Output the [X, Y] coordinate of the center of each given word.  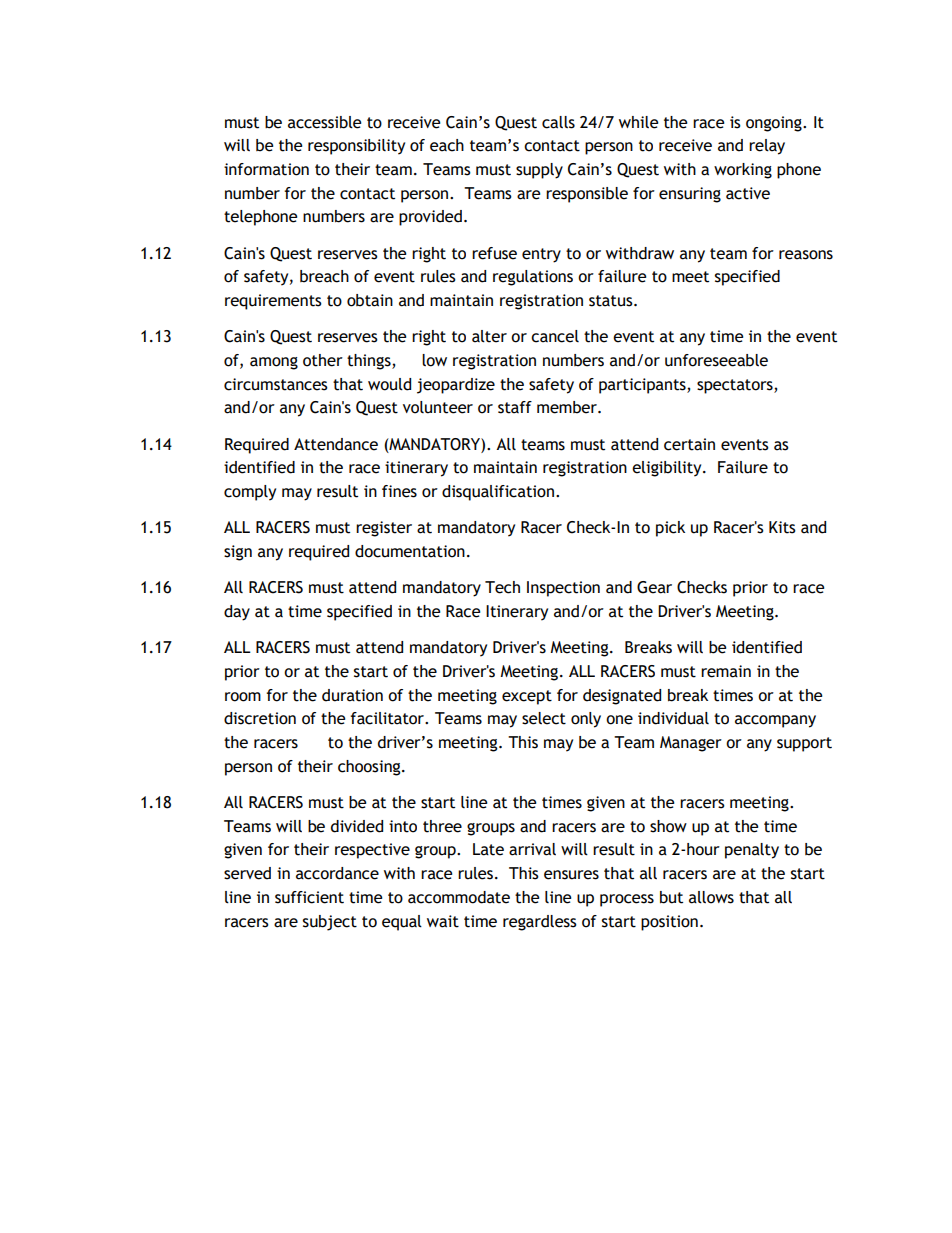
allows [711, 897]
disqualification [498, 493]
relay [767, 147]
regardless [540, 923]
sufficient [309, 897]
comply [250, 493]
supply [539, 171]
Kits [782, 527]
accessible [324, 122]
